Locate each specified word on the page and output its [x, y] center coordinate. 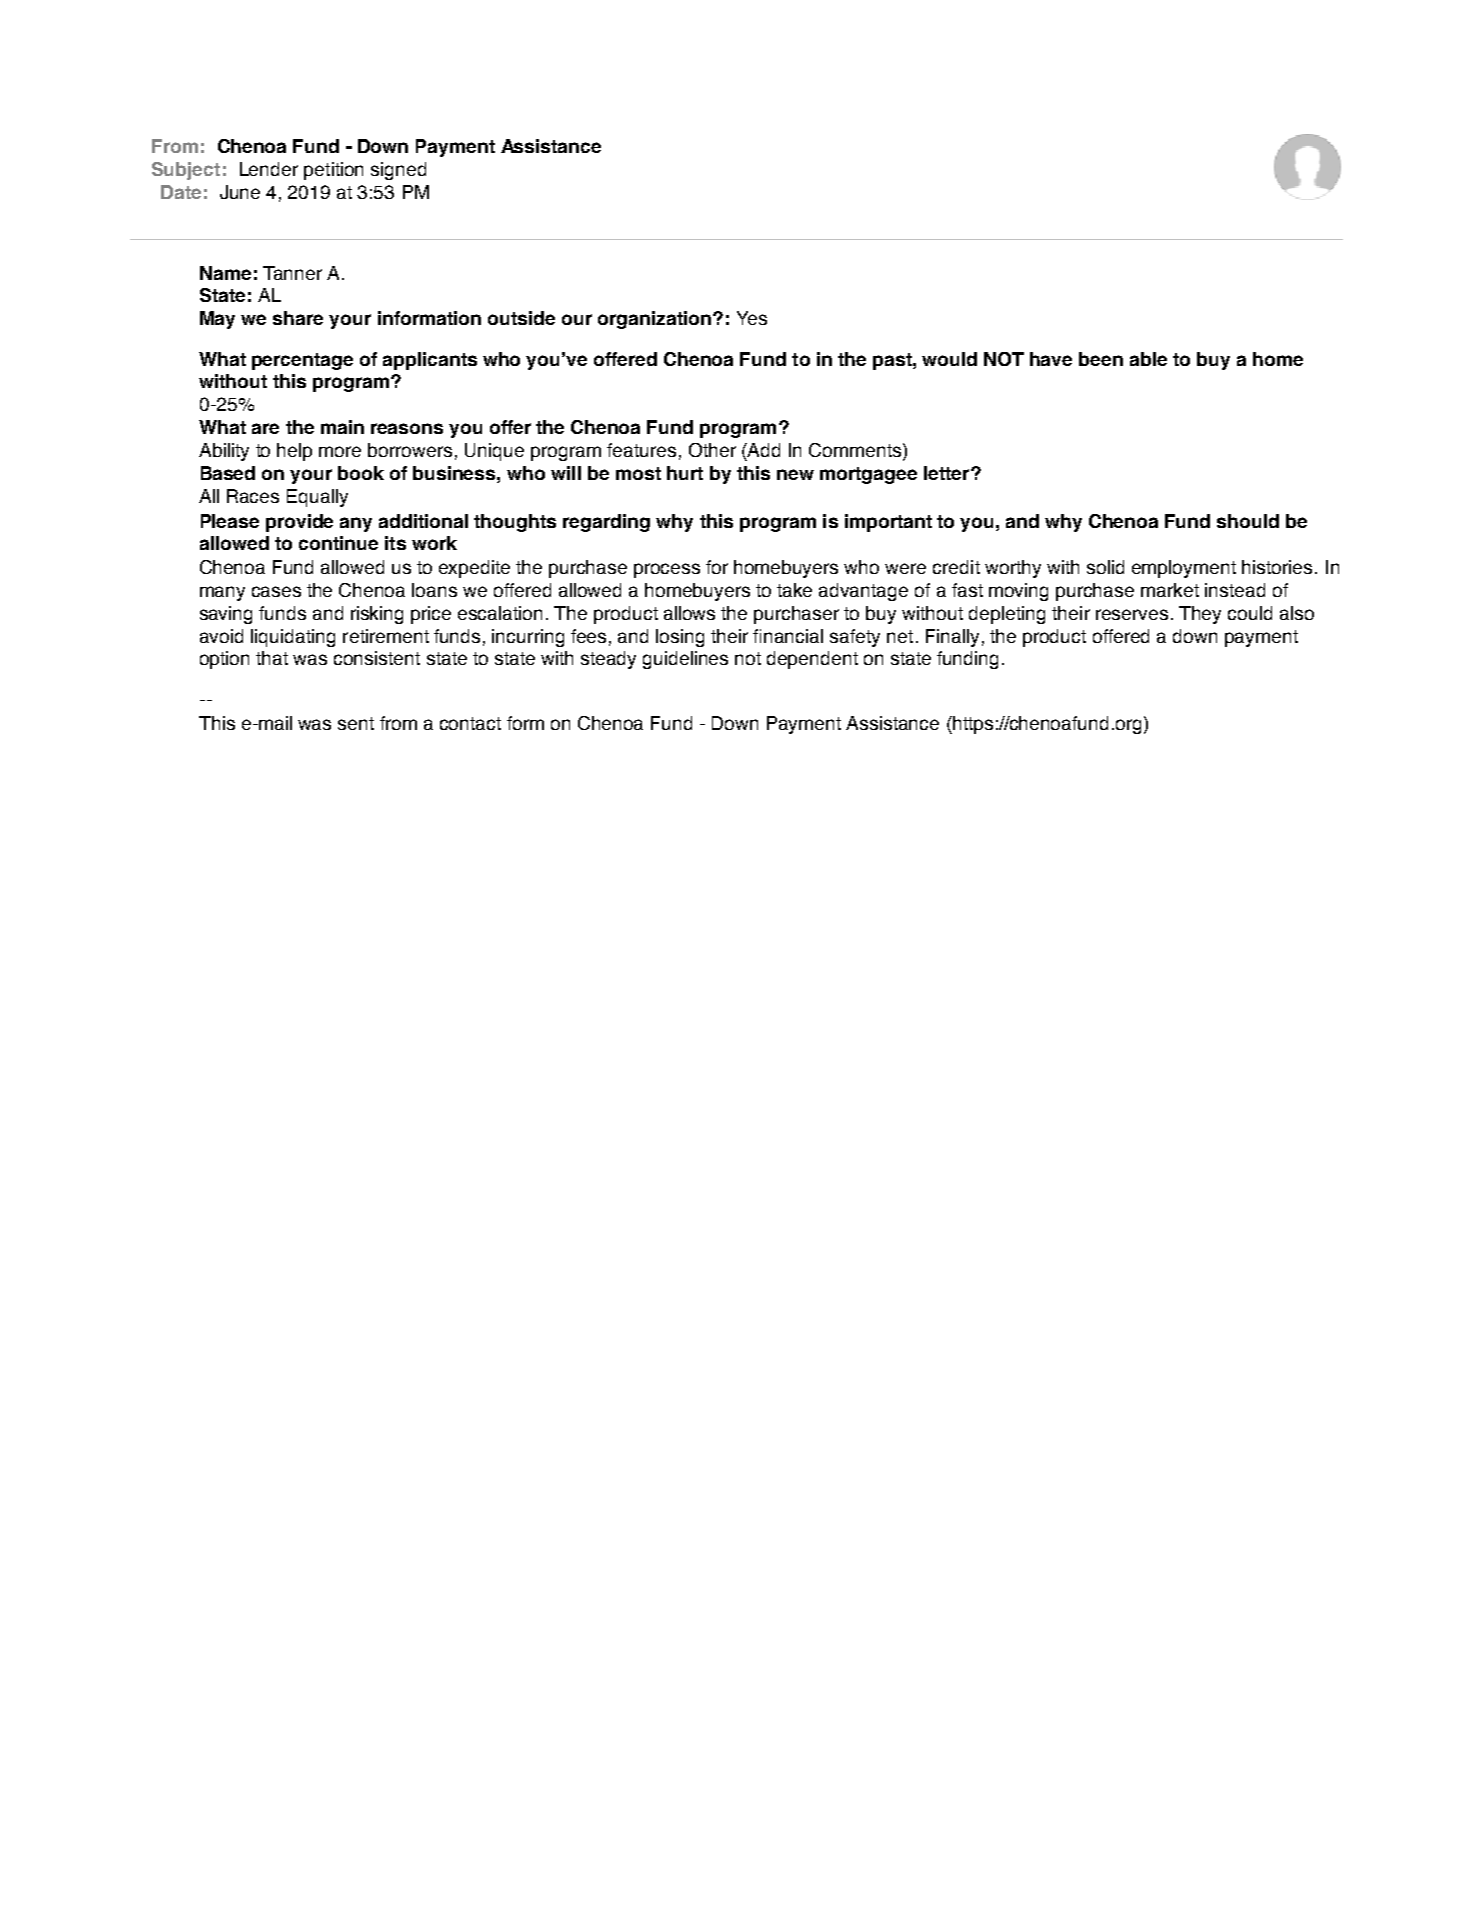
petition [333, 171]
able [1148, 359]
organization [656, 320]
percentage [302, 361]
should [1248, 521]
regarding [606, 523]
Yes [752, 318]
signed [398, 171]
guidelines [685, 660]
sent [356, 723]
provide [299, 523]
